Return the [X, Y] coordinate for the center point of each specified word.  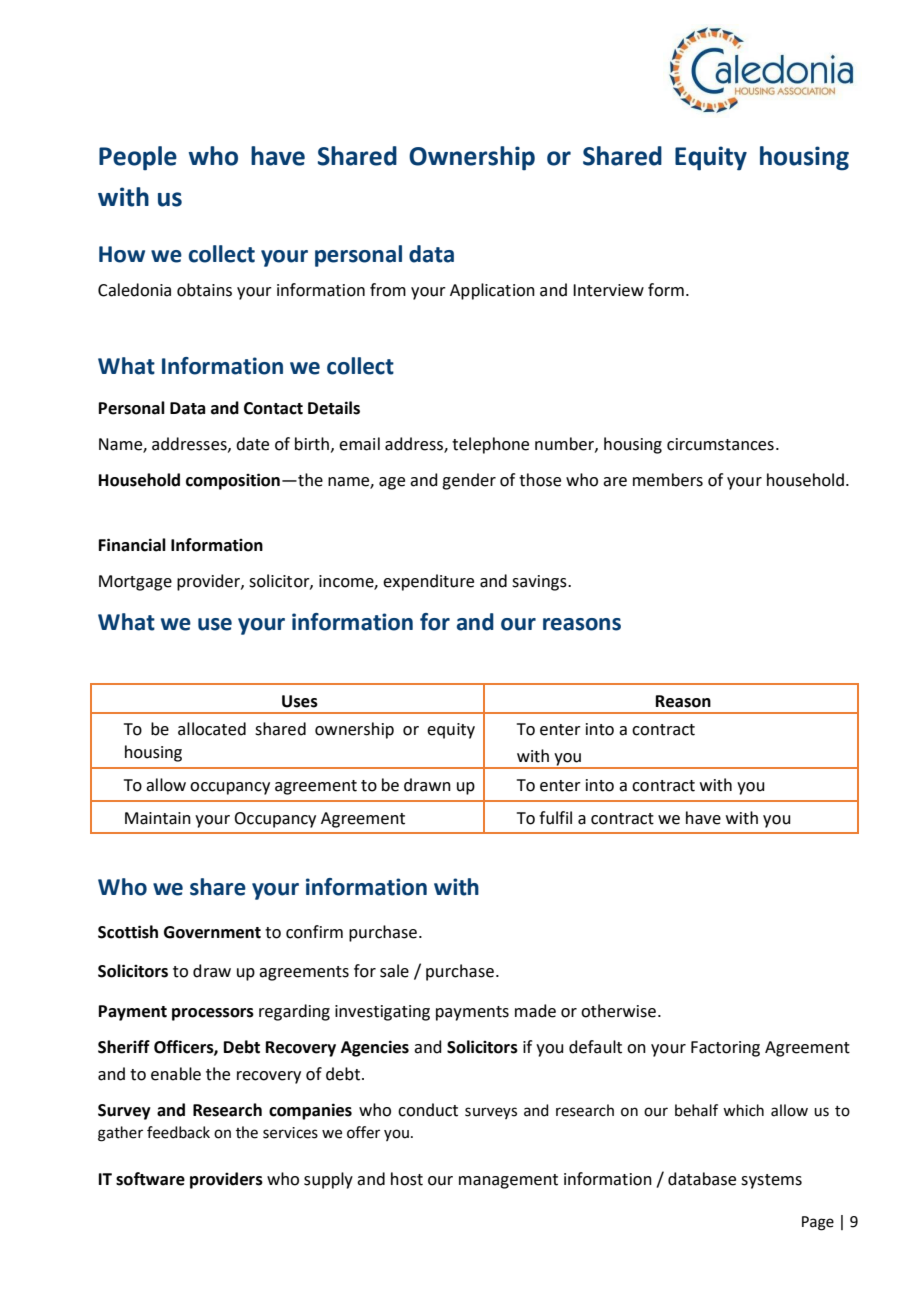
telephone [490, 445]
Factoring [725, 1049]
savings [540, 583]
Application [492, 291]
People [138, 158]
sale [394, 971]
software [150, 1179]
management [508, 1181]
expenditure [428, 582]
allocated [212, 729]
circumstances [720, 444]
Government [212, 932]
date [252, 444]
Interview [608, 290]
